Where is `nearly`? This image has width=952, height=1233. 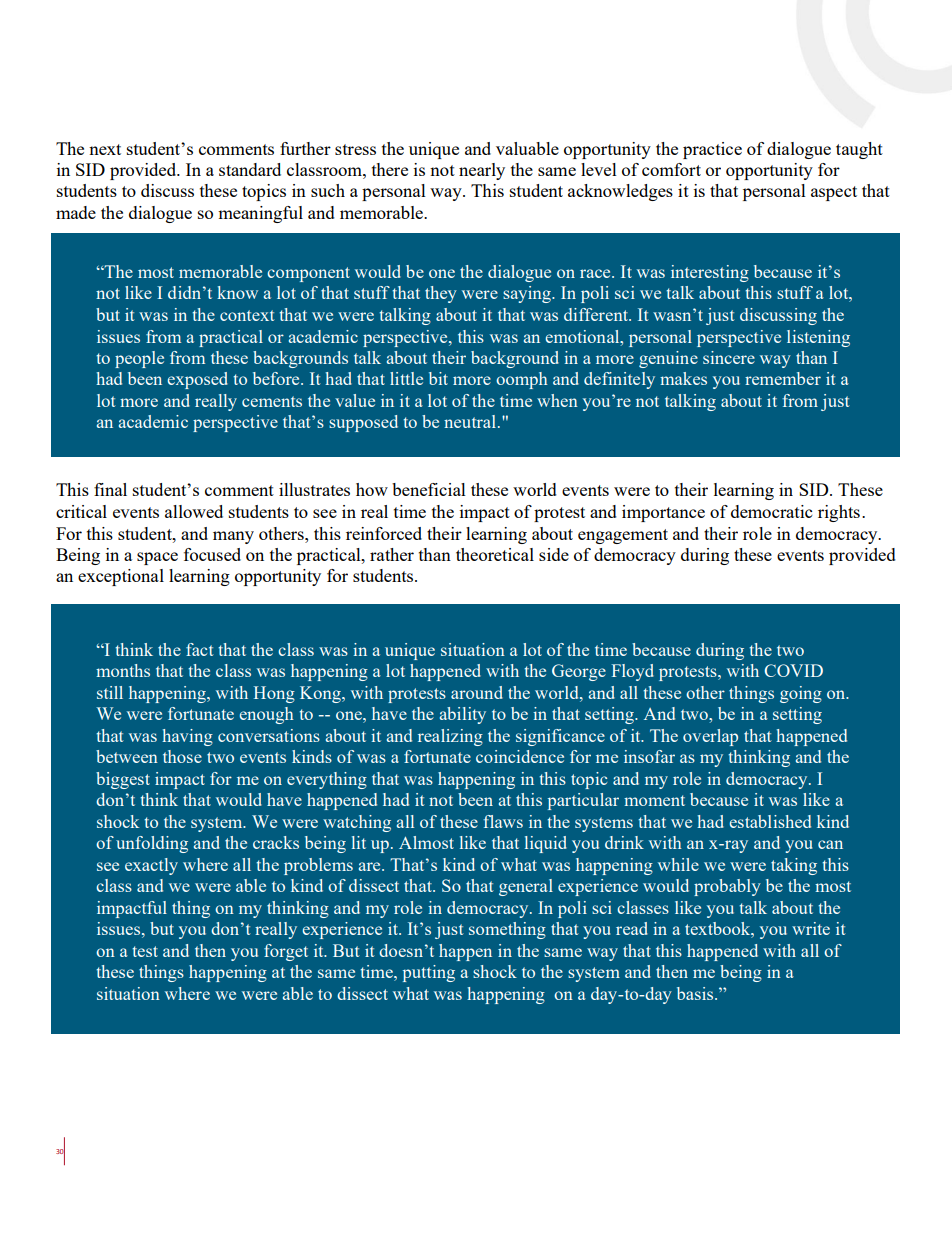 nearly is located at coordinates (482, 171).
